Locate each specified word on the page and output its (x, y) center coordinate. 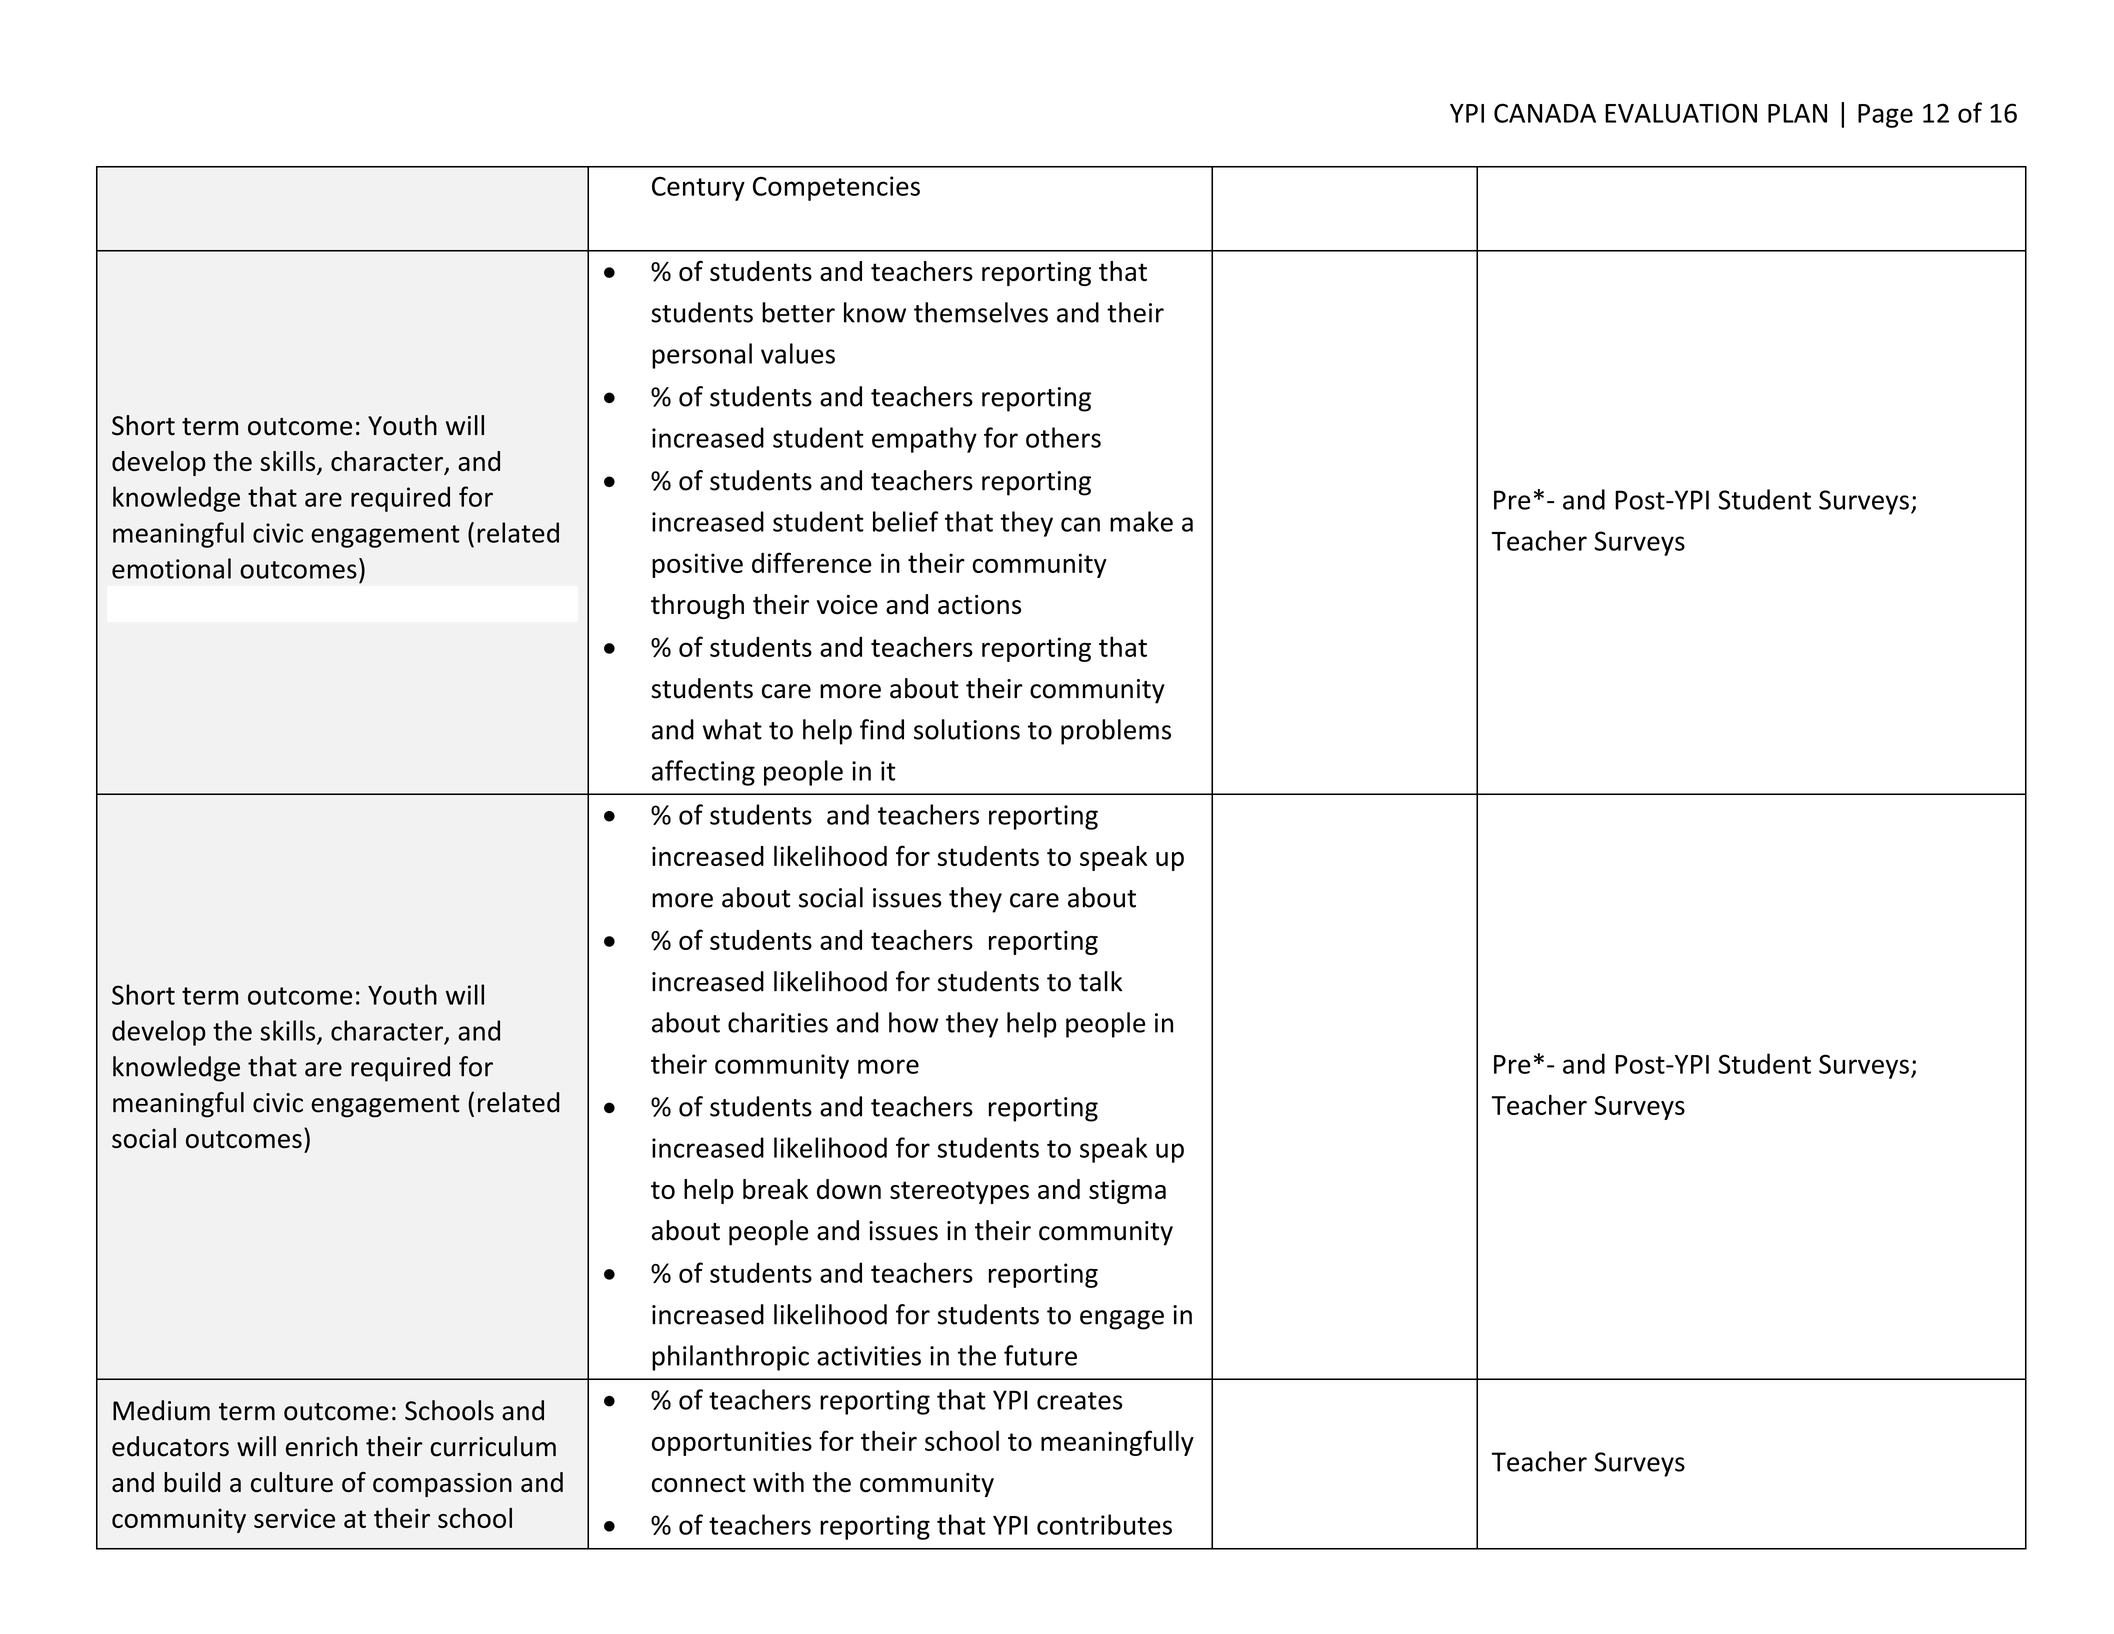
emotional (171, 568)
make (1141, 521)
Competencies (836, 188)
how (913, 1022)
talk (1101, 981)
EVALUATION (1681, 113)
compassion (442, 1485)
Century (698, 189)
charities (778, 1022)
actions (979, 605)
